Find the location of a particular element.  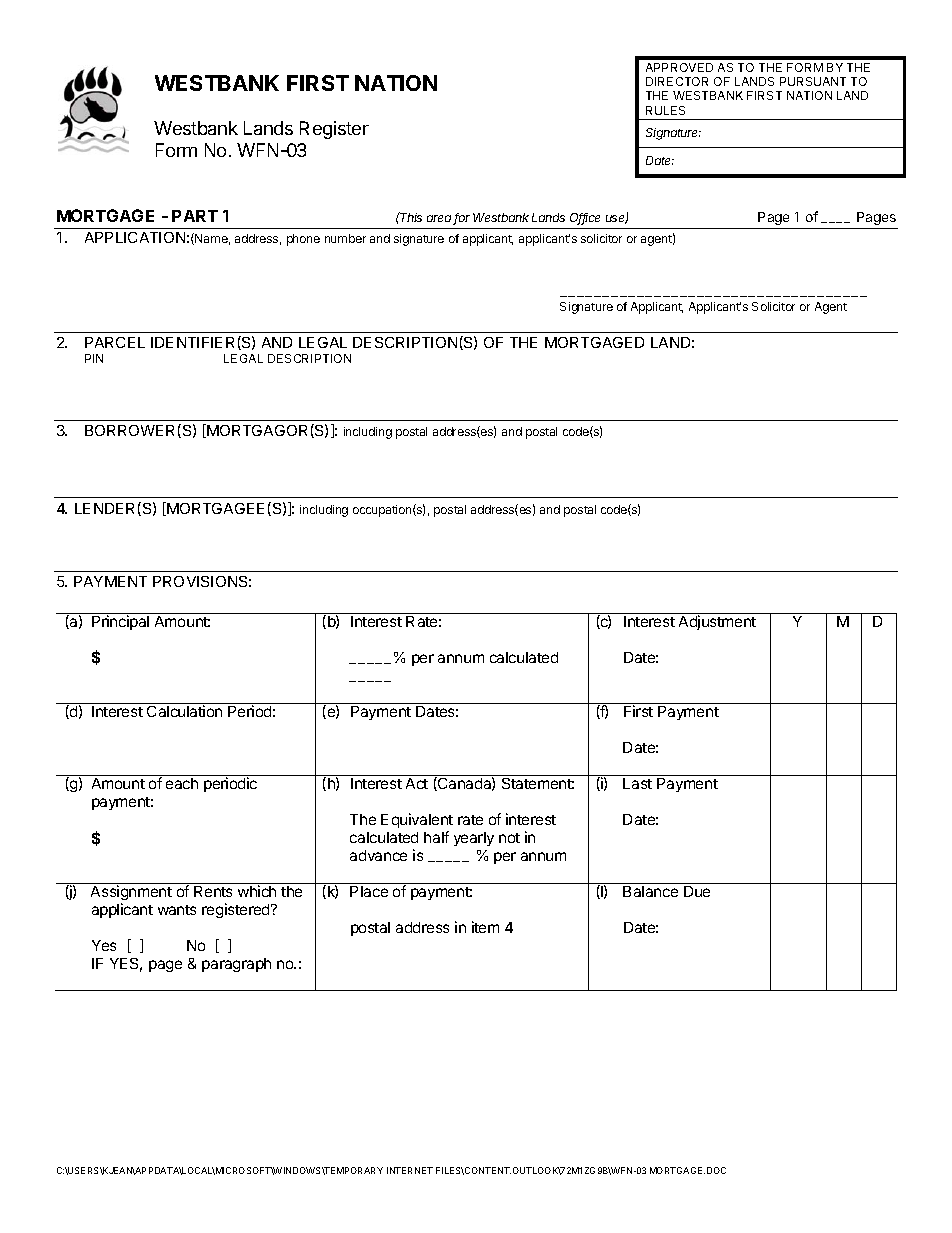

yearly is located at coordinates (474, 839).
